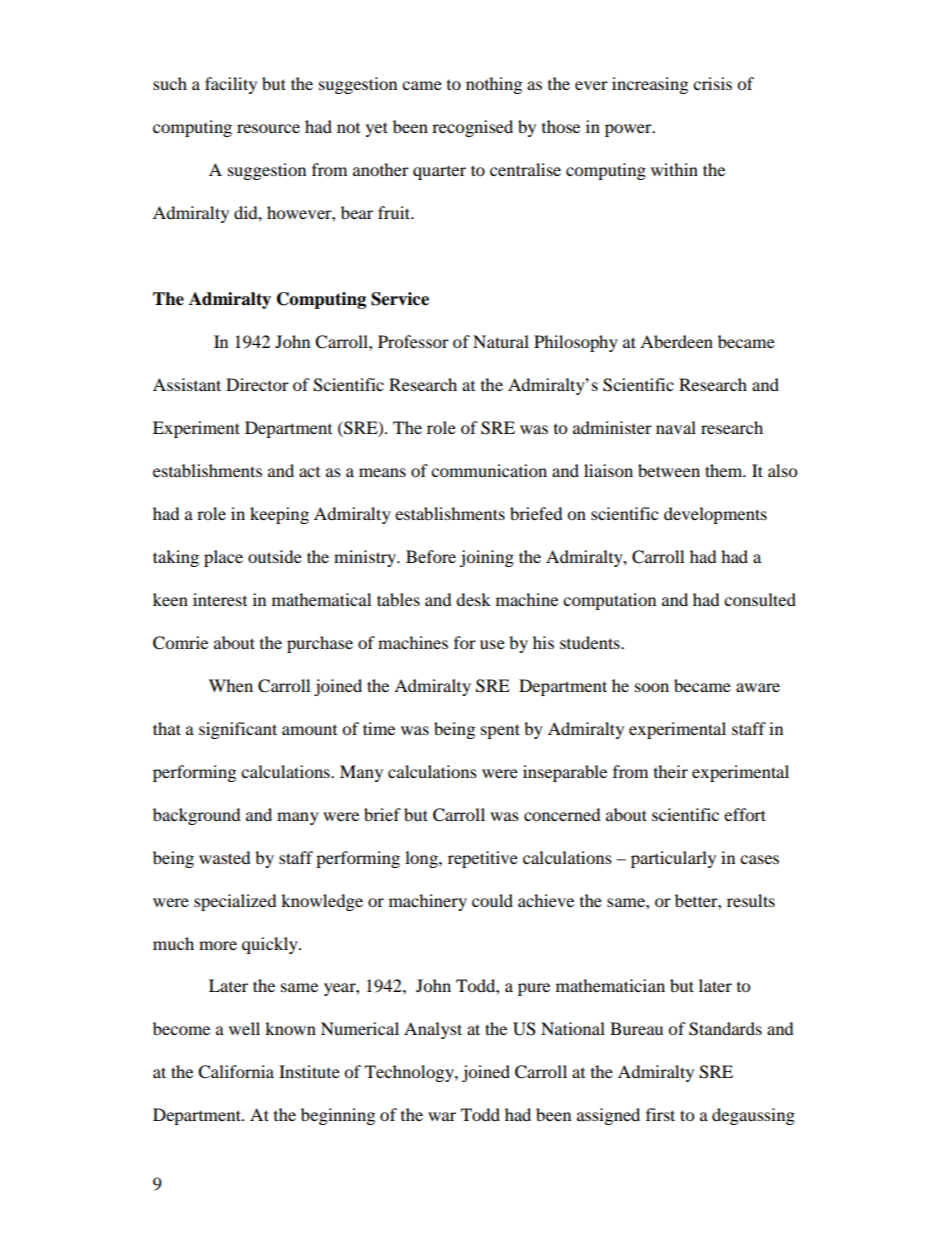 The height and width of the document is (1233, 952). What do you see at coordinates (279, 515) in the document?
I see `keeping` at bounding box center [279, 515].
